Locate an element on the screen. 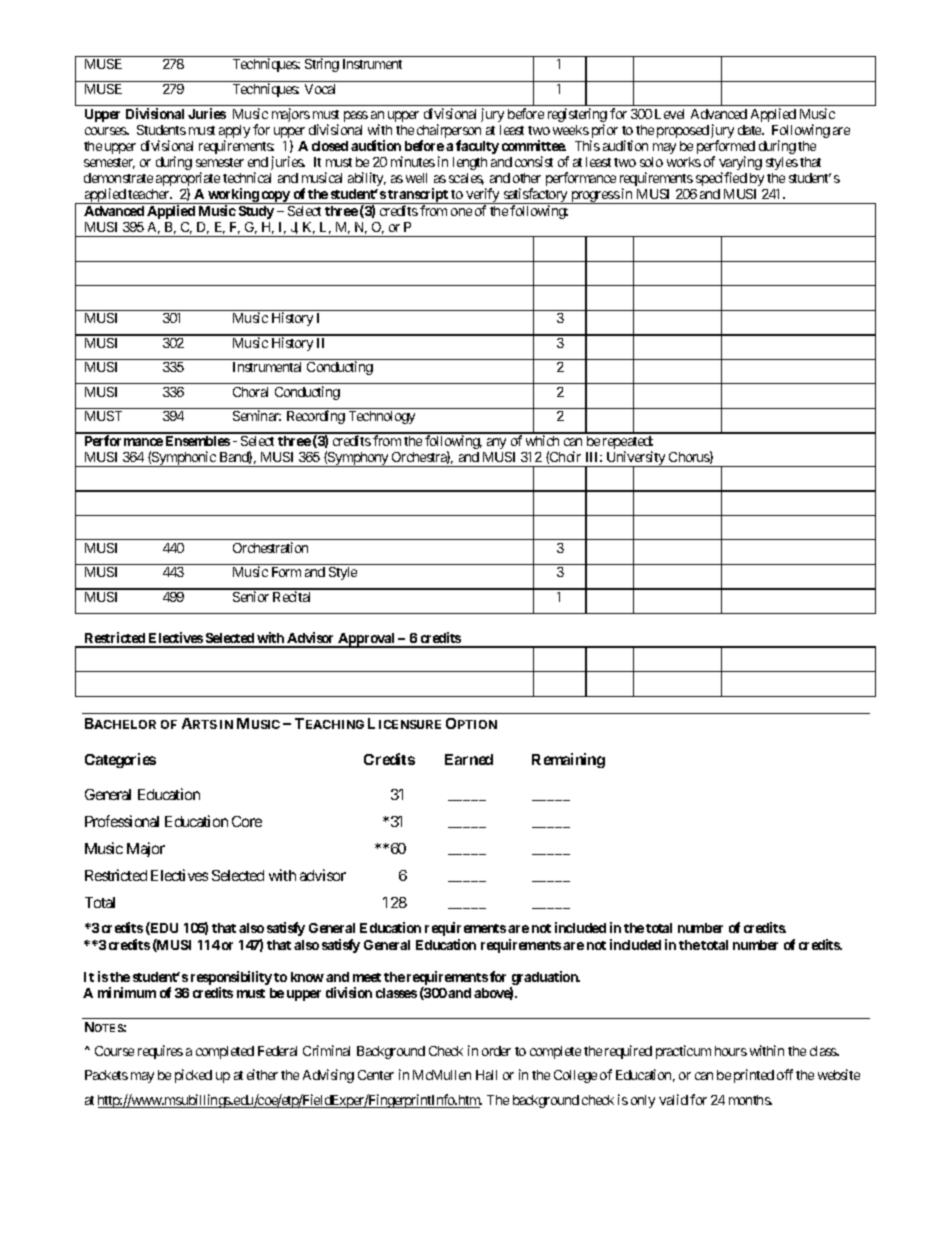  Categories is located at coordinates (120, 760).
